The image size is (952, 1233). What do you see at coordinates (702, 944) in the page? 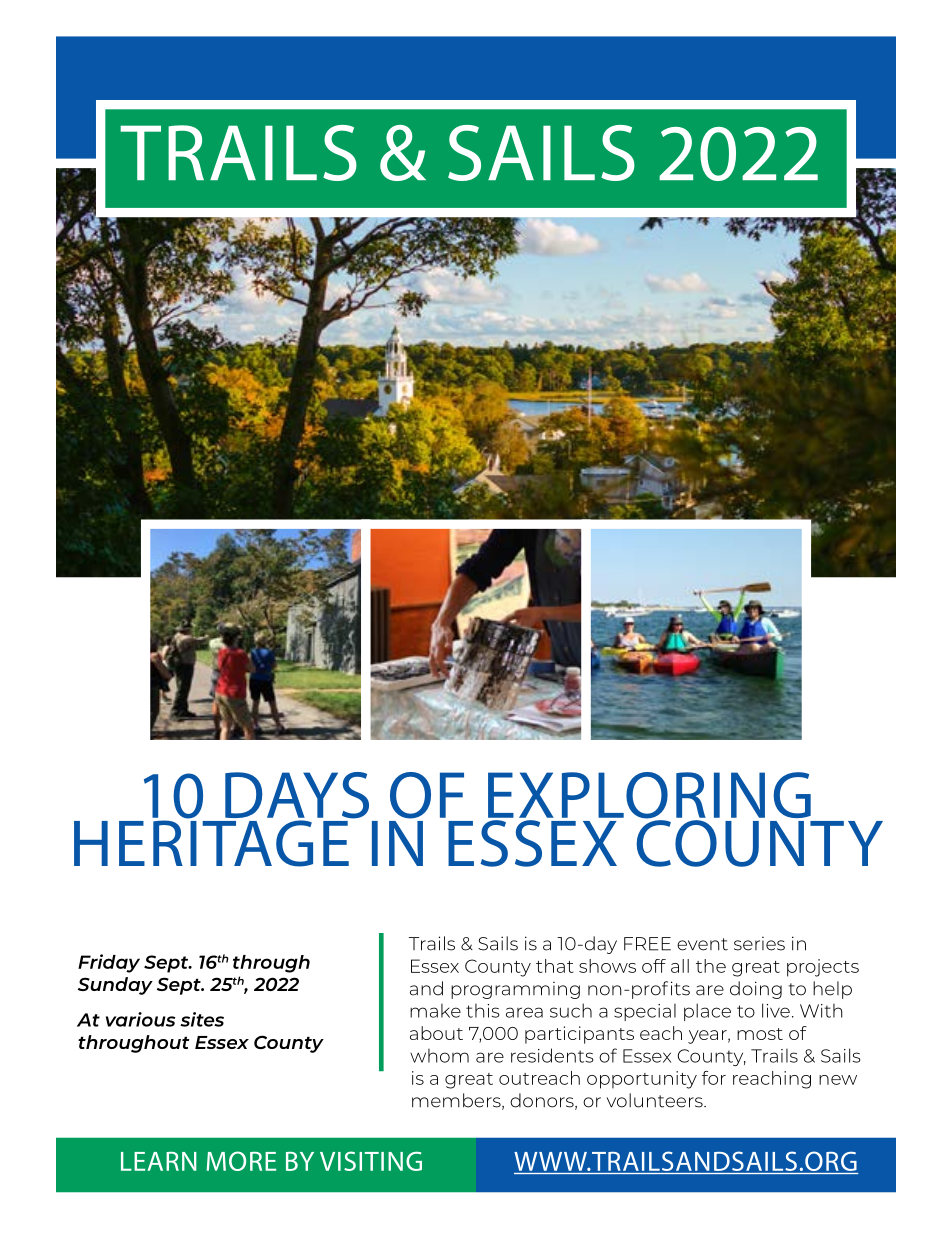
I see `event` at bounding box center [702, 944].
